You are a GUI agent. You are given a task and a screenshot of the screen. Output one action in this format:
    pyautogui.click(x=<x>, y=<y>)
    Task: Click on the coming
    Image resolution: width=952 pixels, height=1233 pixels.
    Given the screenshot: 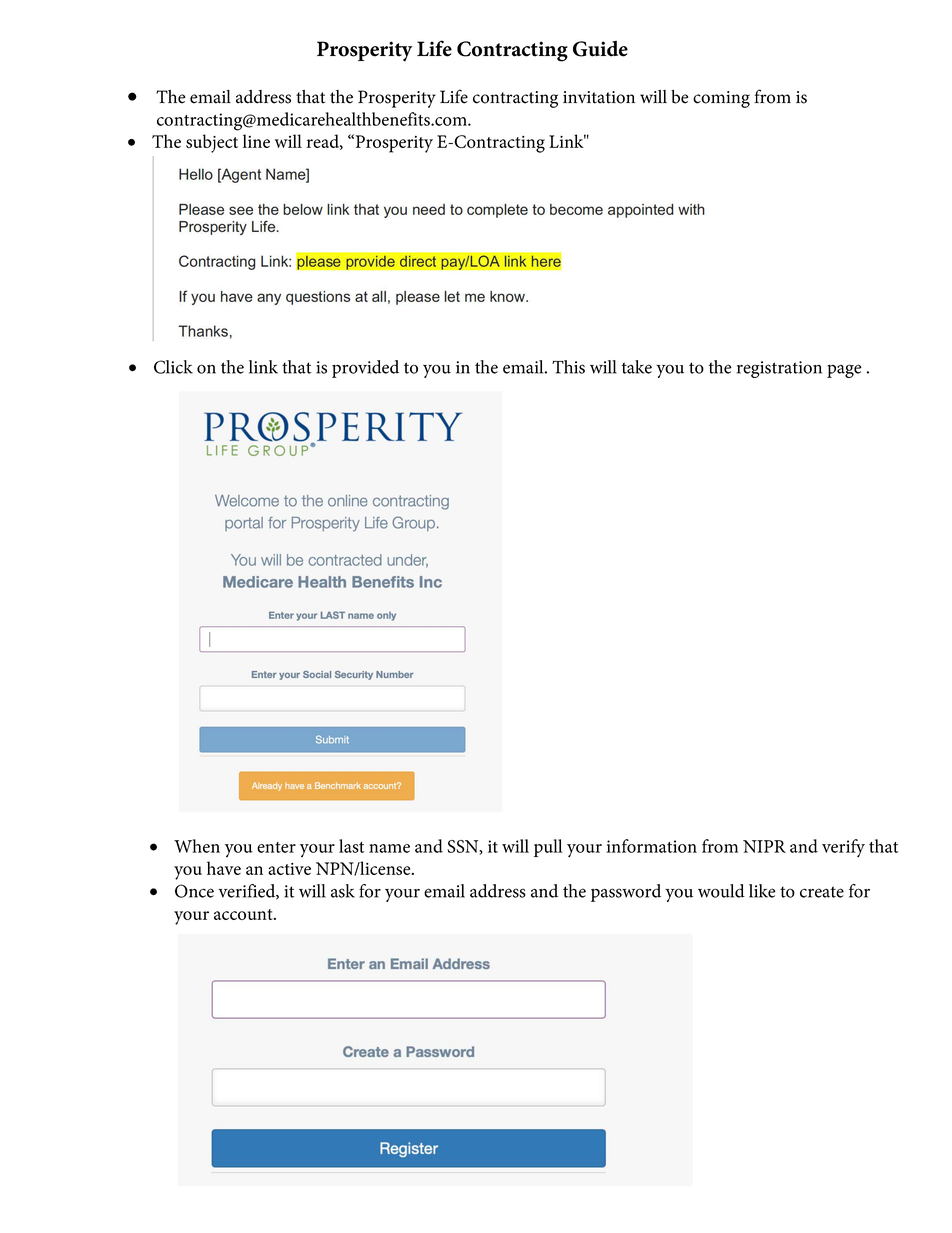 What is the action you would take?
    pyautogui.click(x=721, y=99)
